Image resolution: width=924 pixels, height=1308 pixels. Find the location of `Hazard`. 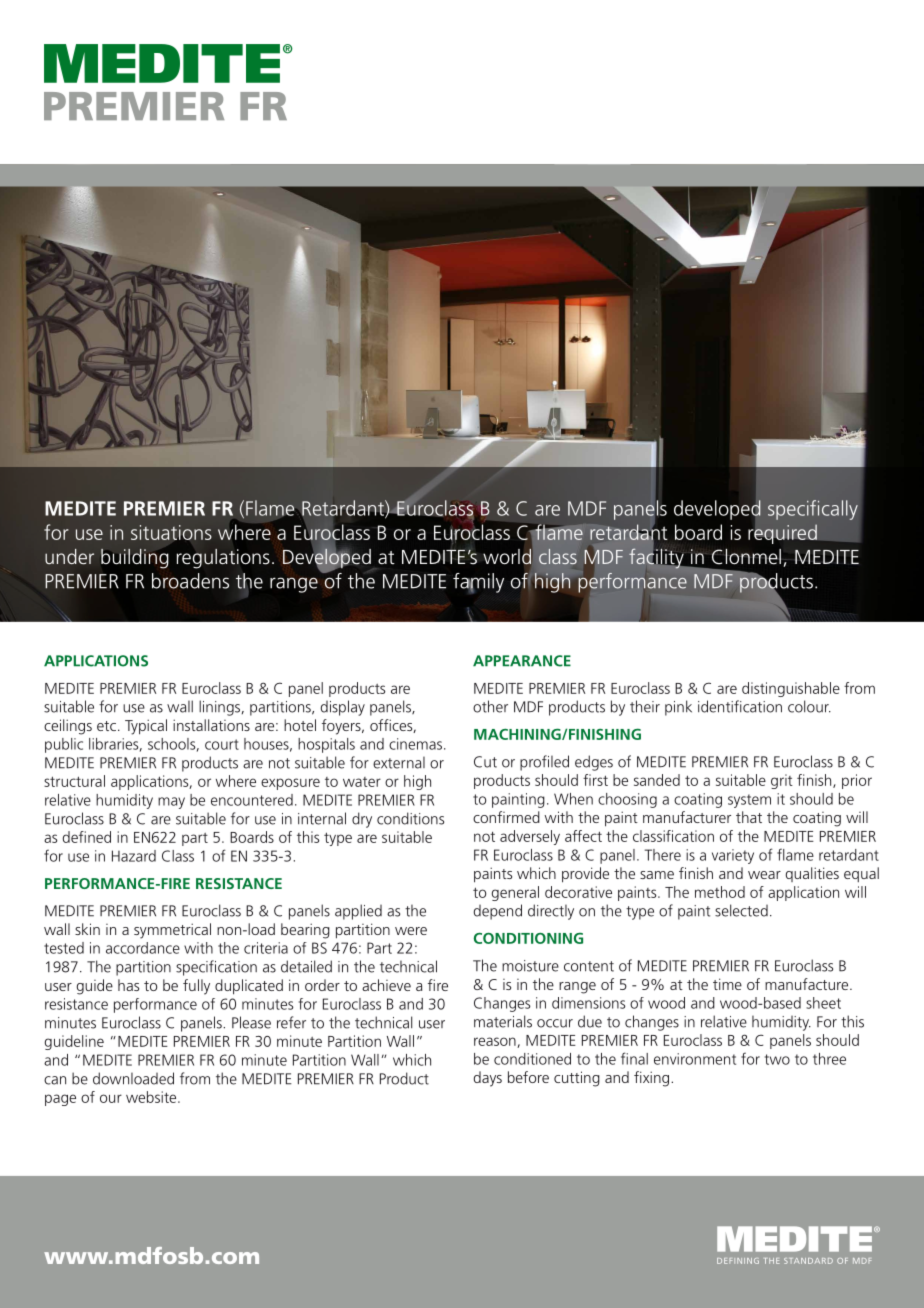

Hazard is located at coordinates (134, 856).
